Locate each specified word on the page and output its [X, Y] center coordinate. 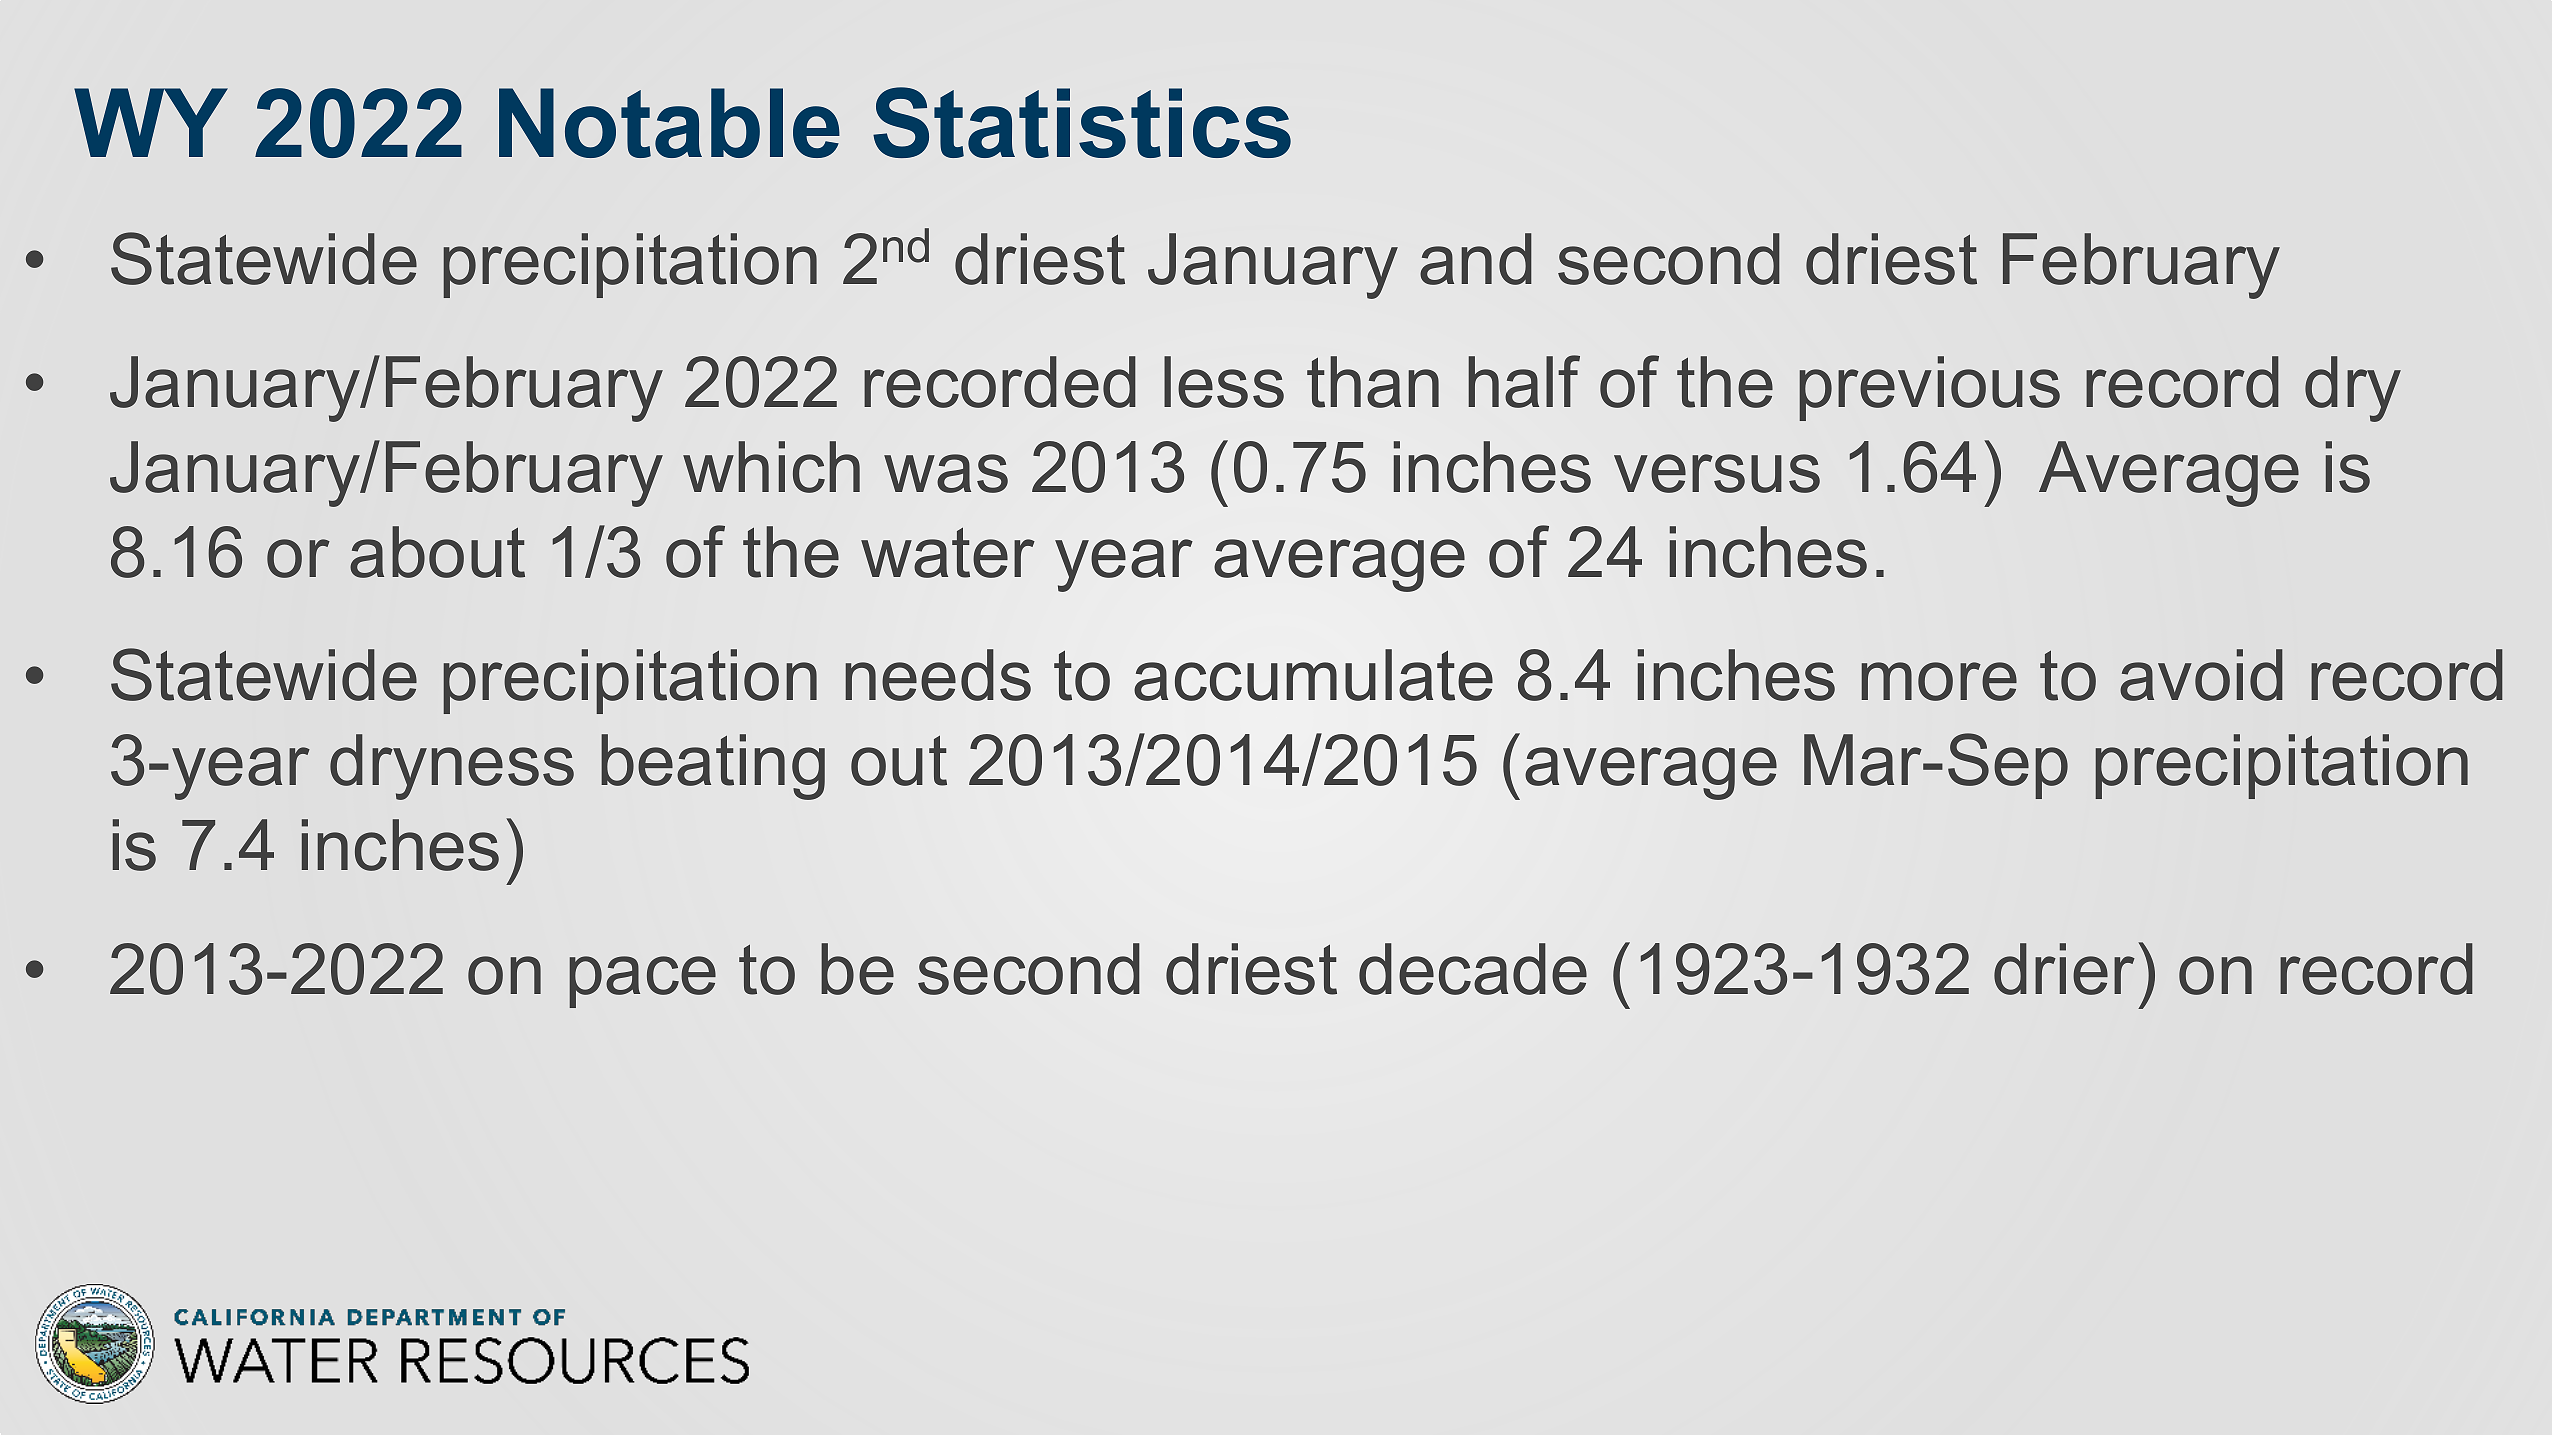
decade [1473, 969]
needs [938, 675]
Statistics [1082, 122]
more [1939, 681]
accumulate [1313, 675]
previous [1929, 388]
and [1476, 259]
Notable [669, 123]
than [1373, 382]
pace [642, 982]
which [771, 467]
